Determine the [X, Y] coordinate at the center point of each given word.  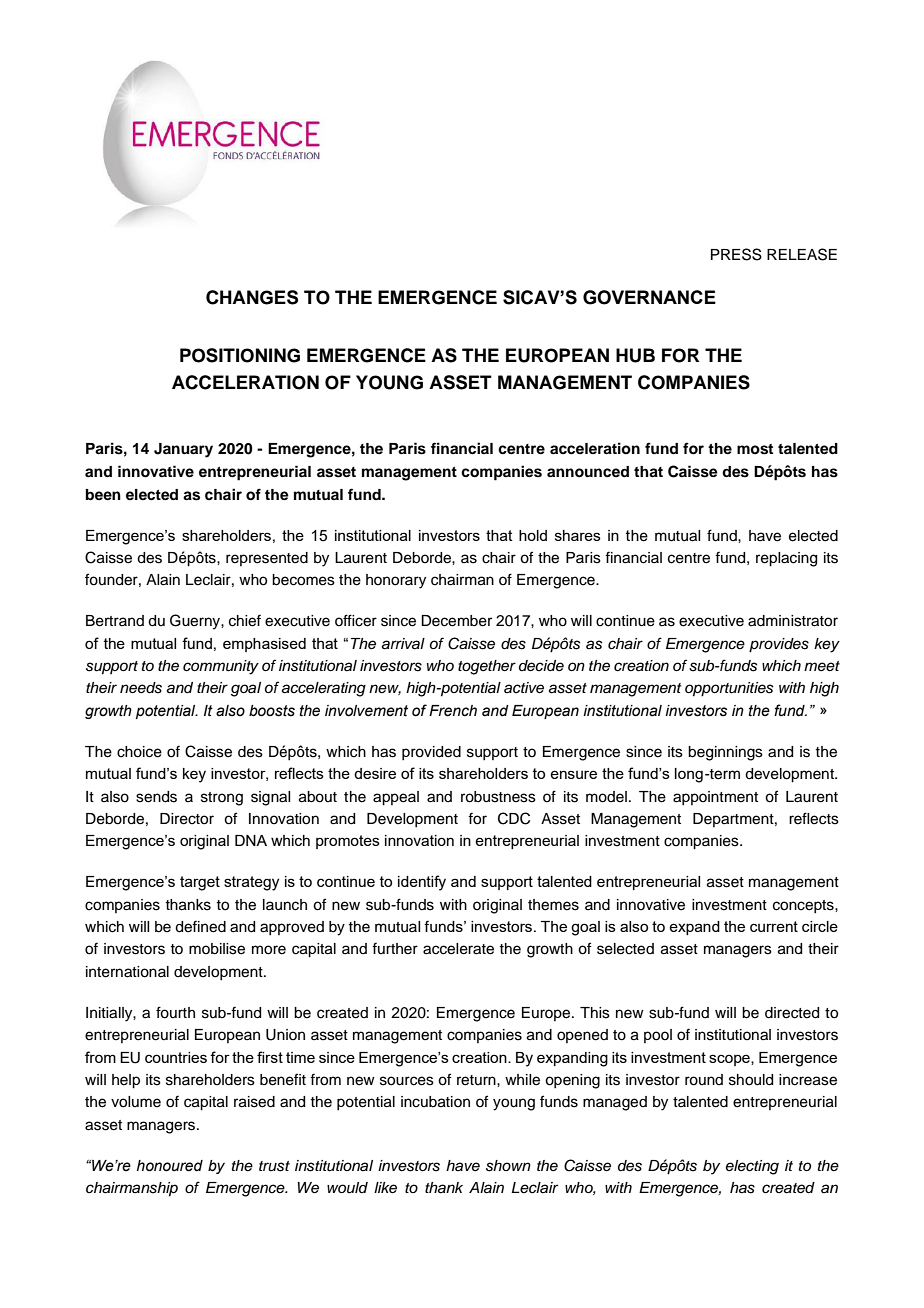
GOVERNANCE [649, 297]
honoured [170, 1166]
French [453, 711]
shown [508, 1166]
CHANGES [252, 297]
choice [139, 752]
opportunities [729, 689]
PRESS [736, 254]
